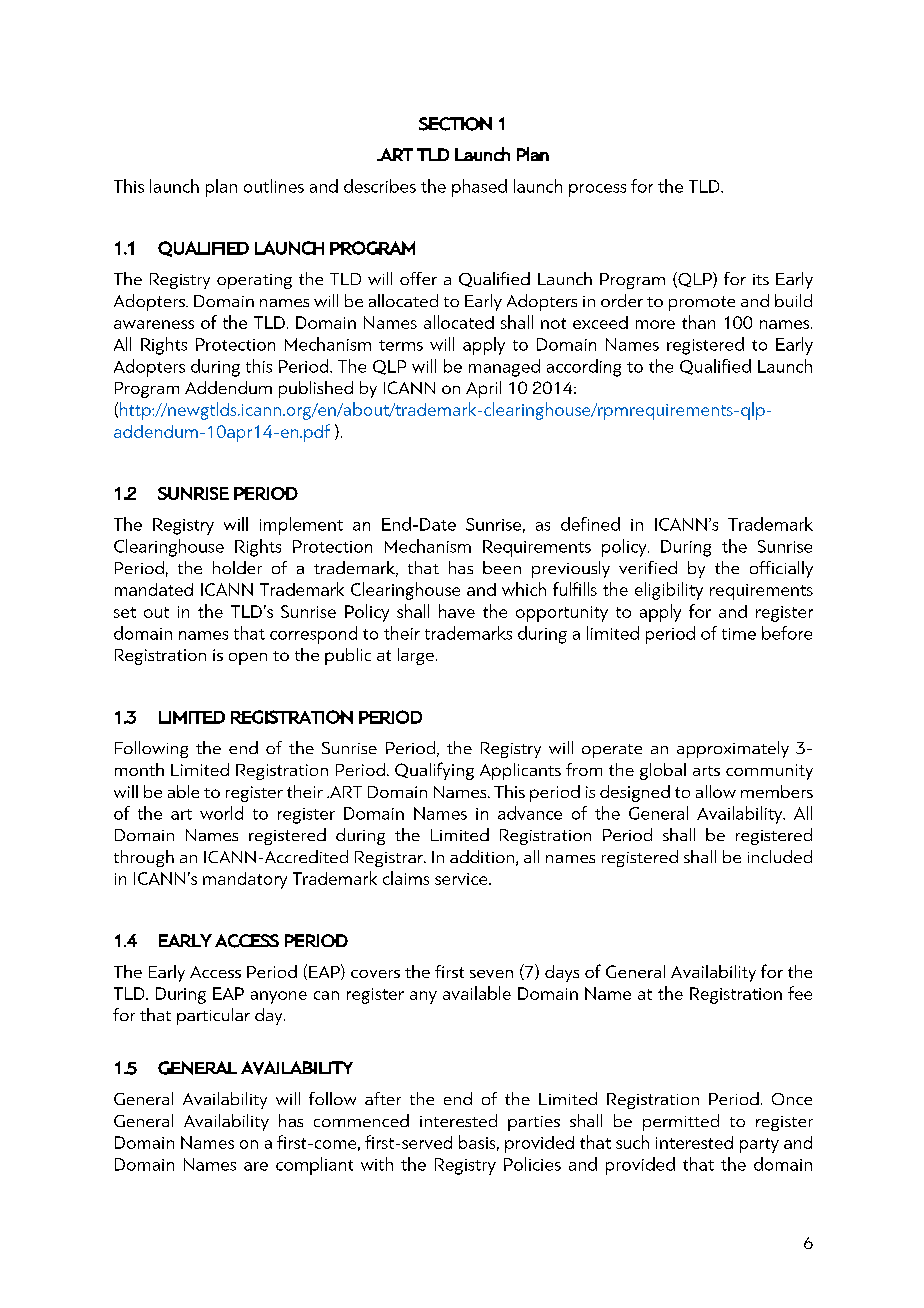 This page has height=1308, width=924. What do you see at coordinates (780, 856) in the page?
I see `included` at bounding box center [780, 856].
